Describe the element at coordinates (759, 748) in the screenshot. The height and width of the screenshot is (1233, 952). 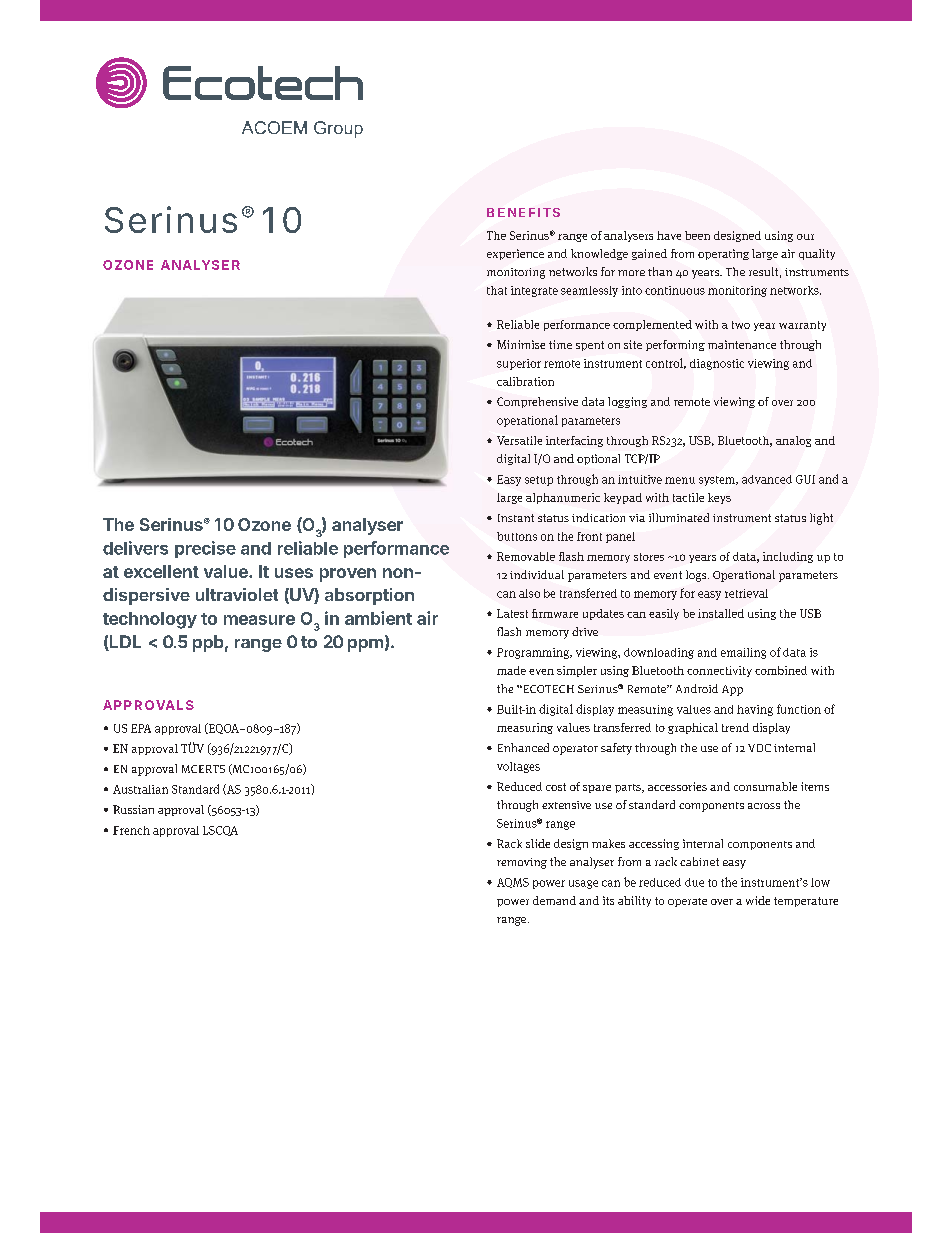
I see `VDC` at that location.
